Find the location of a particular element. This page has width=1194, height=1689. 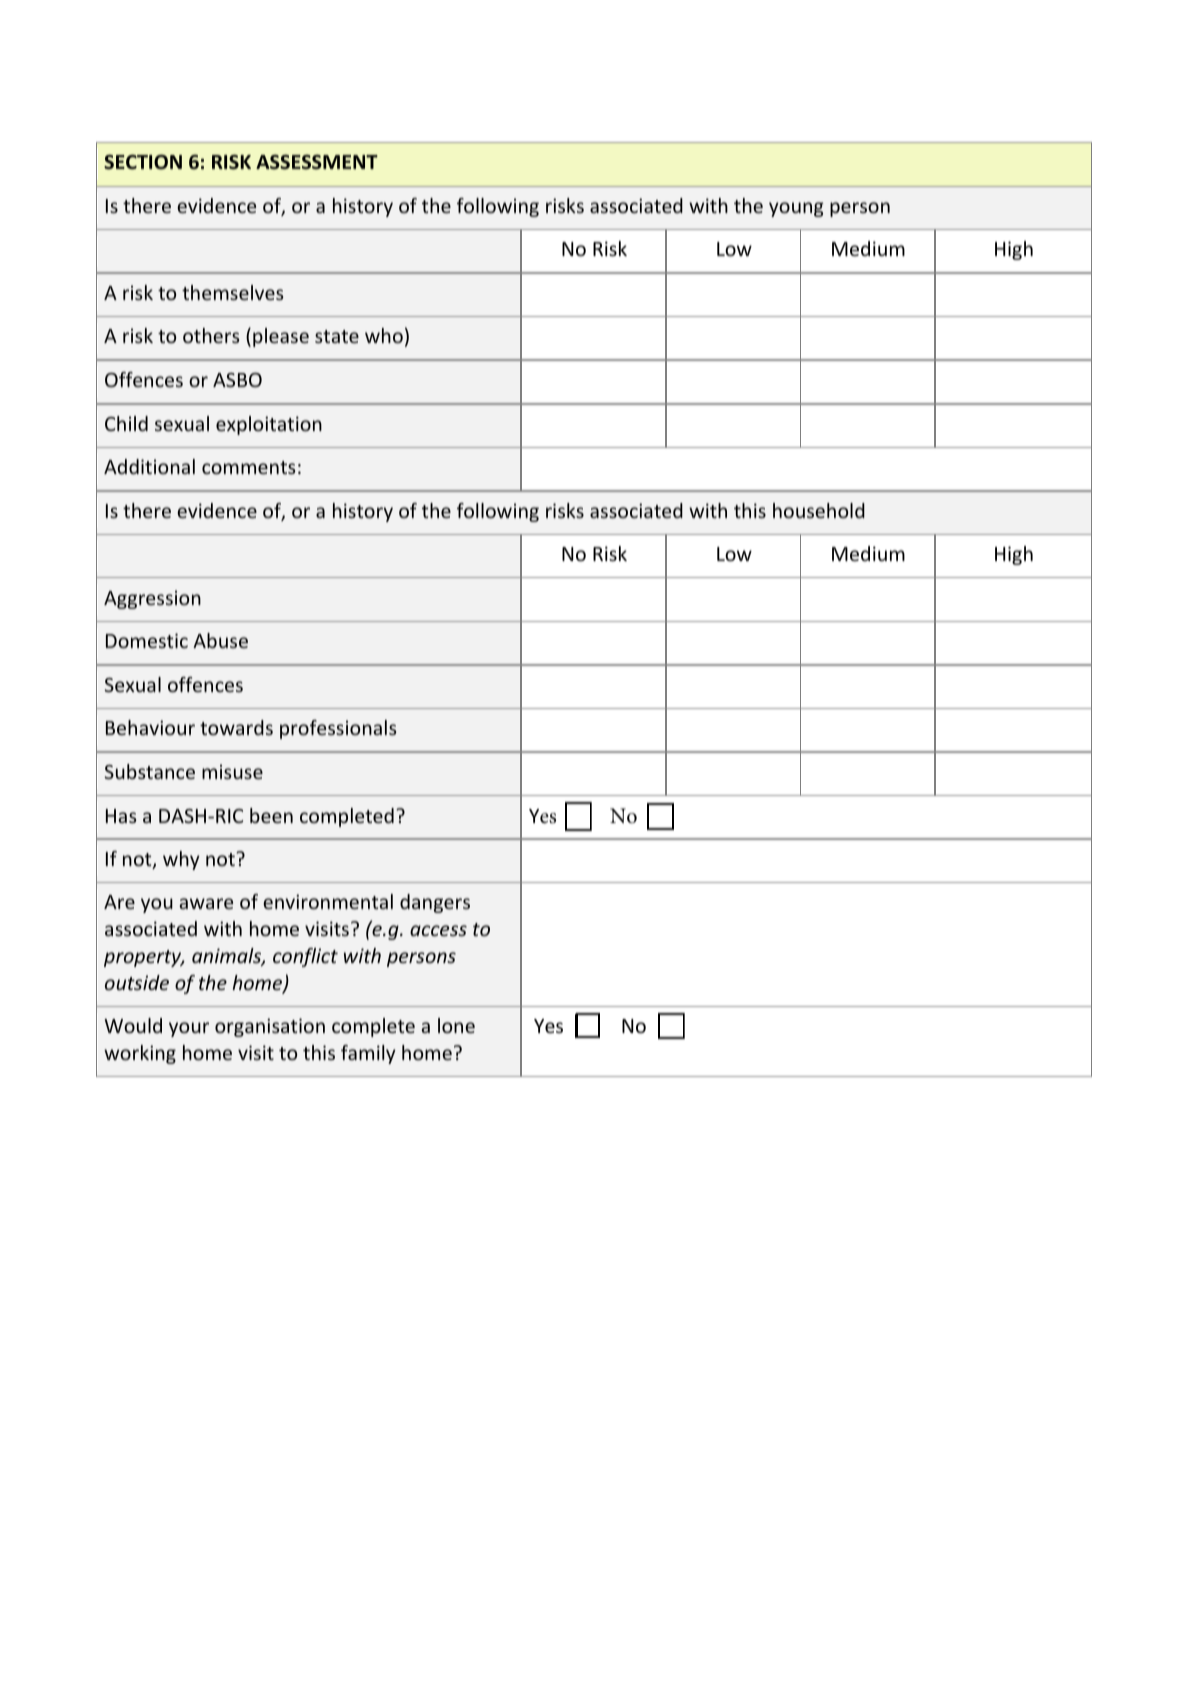

ASSESSMENT is located at coordinates (317, 162).
